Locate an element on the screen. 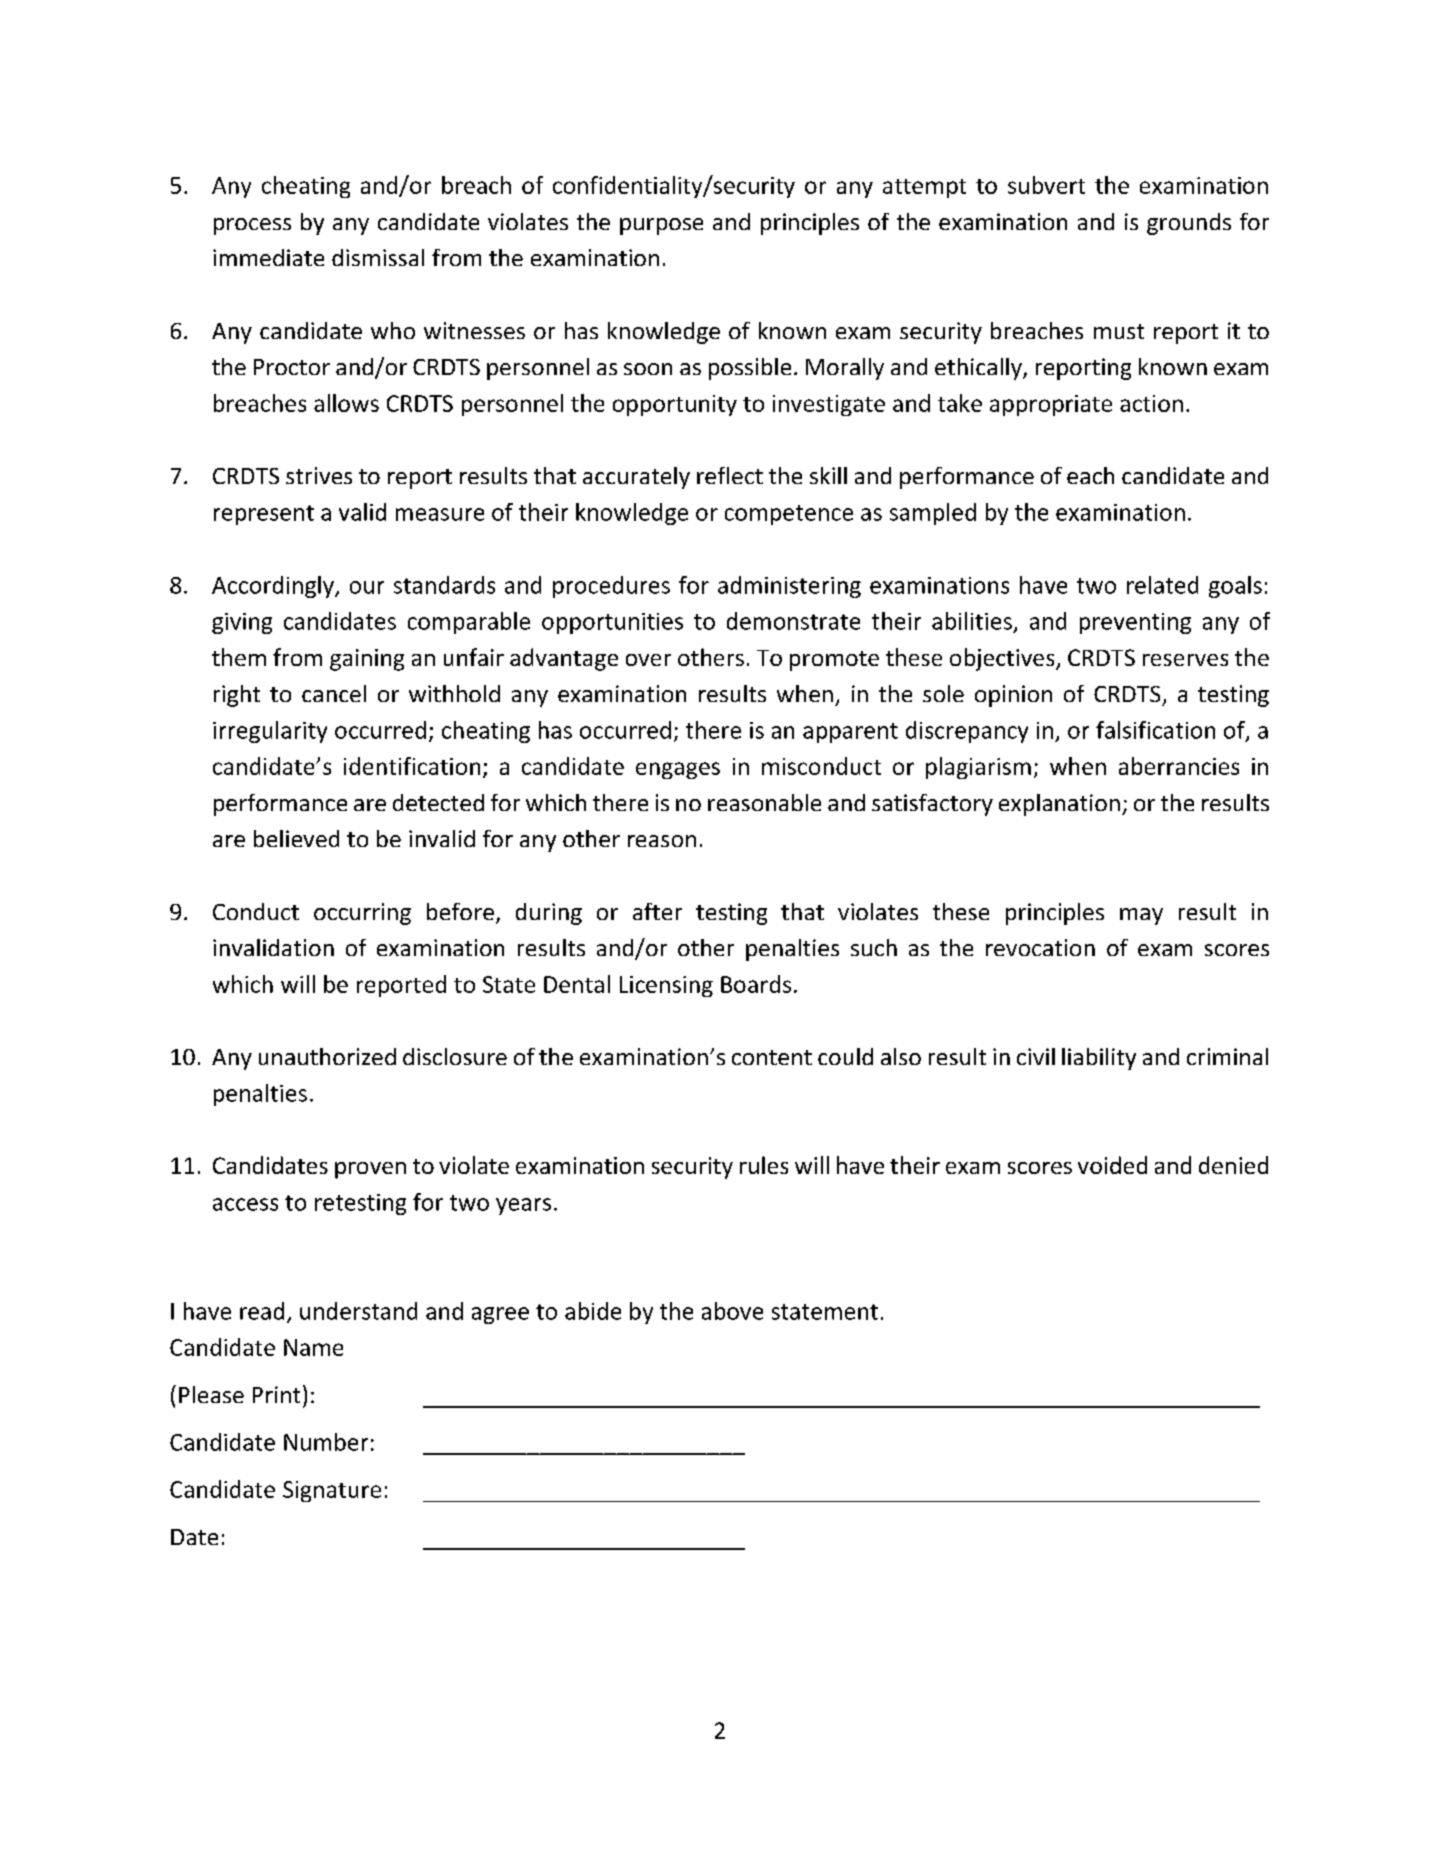 The width and height of the screenshot is (1439, 1862). purpose is located at coordinates (661, 226).
